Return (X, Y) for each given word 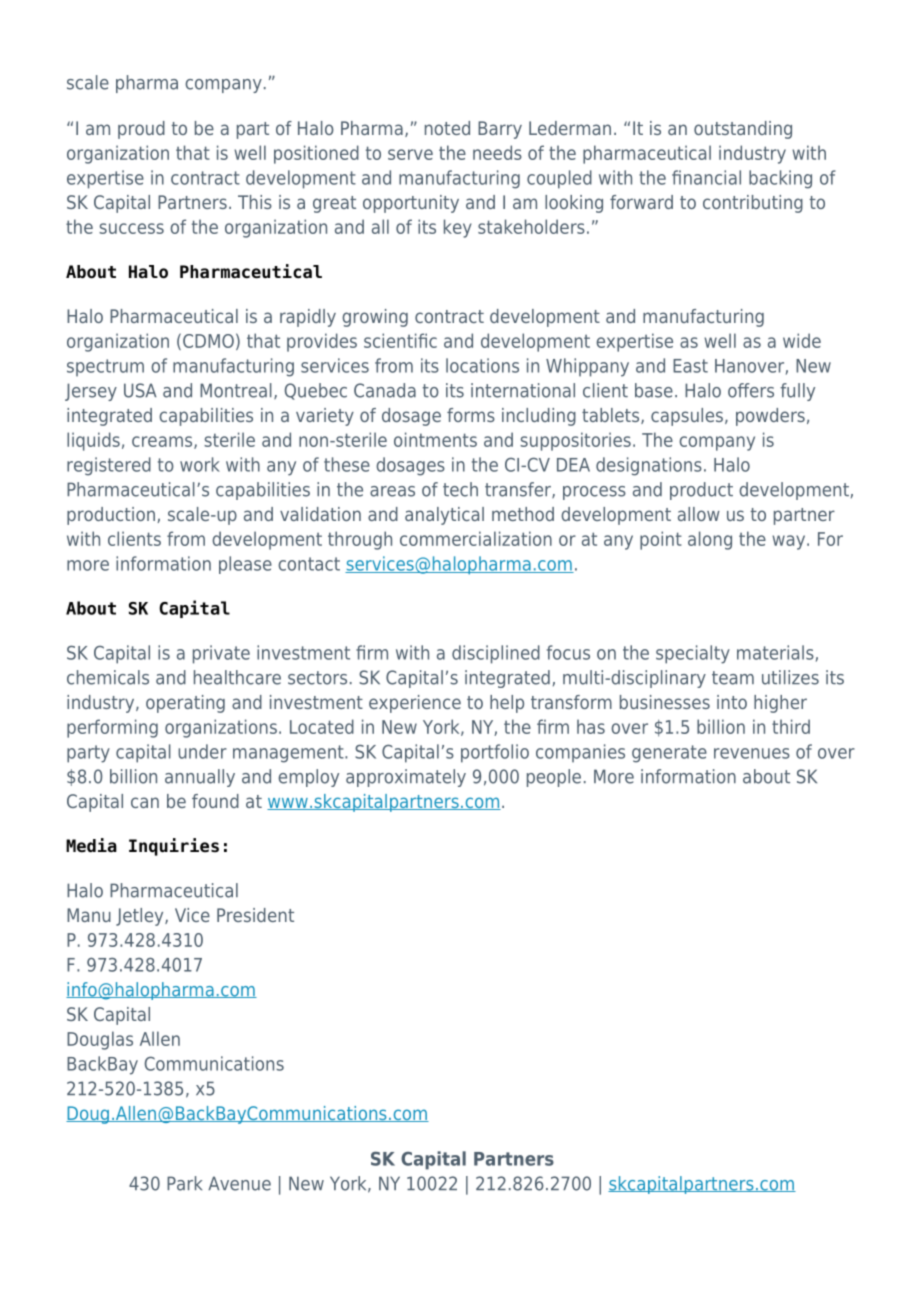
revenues (752, 753)
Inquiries (174, 847)
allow (699, 514)
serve (410, 154)
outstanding (743, 130)
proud (141, 130)
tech (460, 489)
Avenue (239, 1183)
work (200, 464)
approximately (406, 778)
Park (184, 1183)
